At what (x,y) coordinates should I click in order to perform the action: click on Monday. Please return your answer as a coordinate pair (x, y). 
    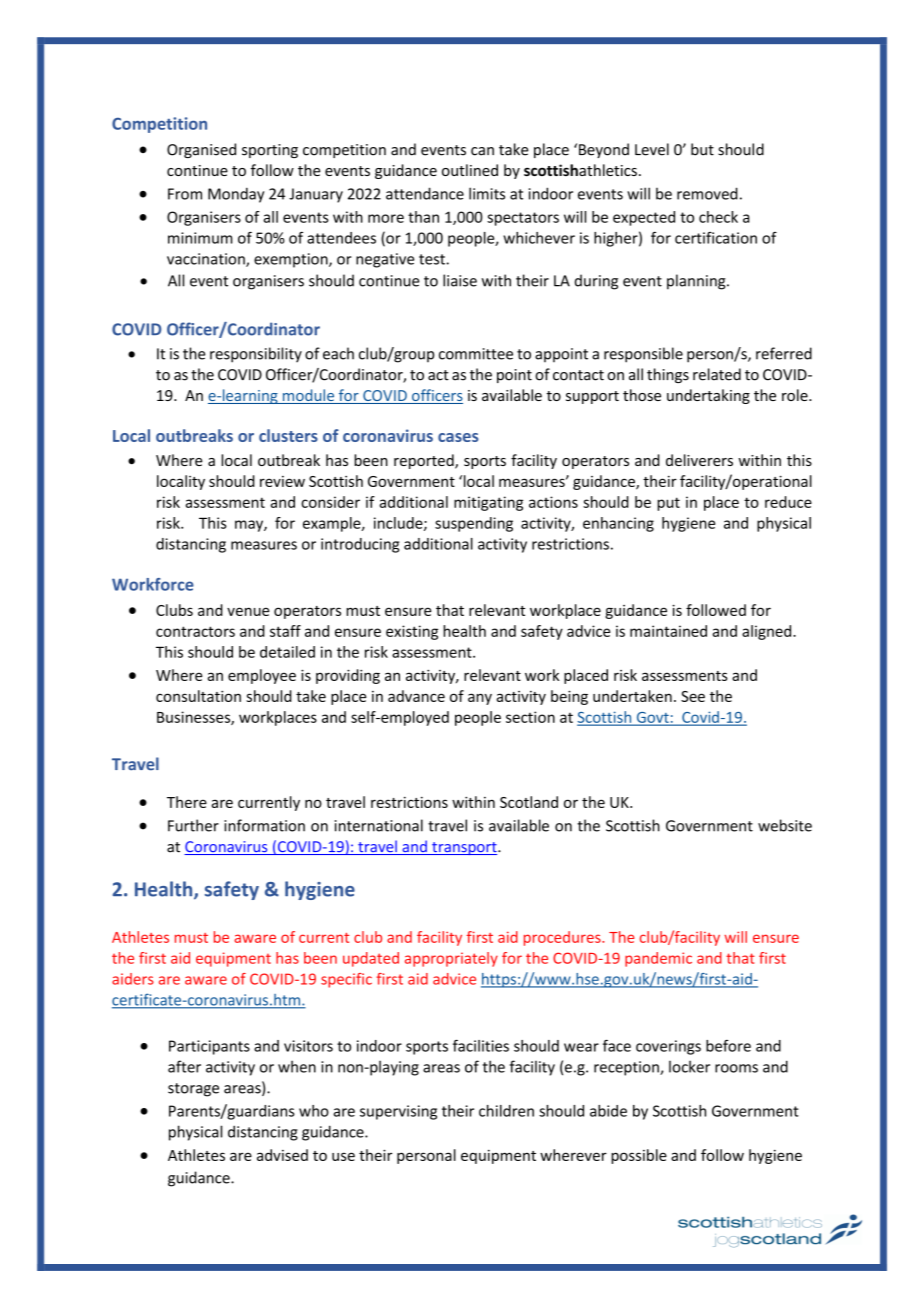
    Looking at the image, I should click on (236, 195).
